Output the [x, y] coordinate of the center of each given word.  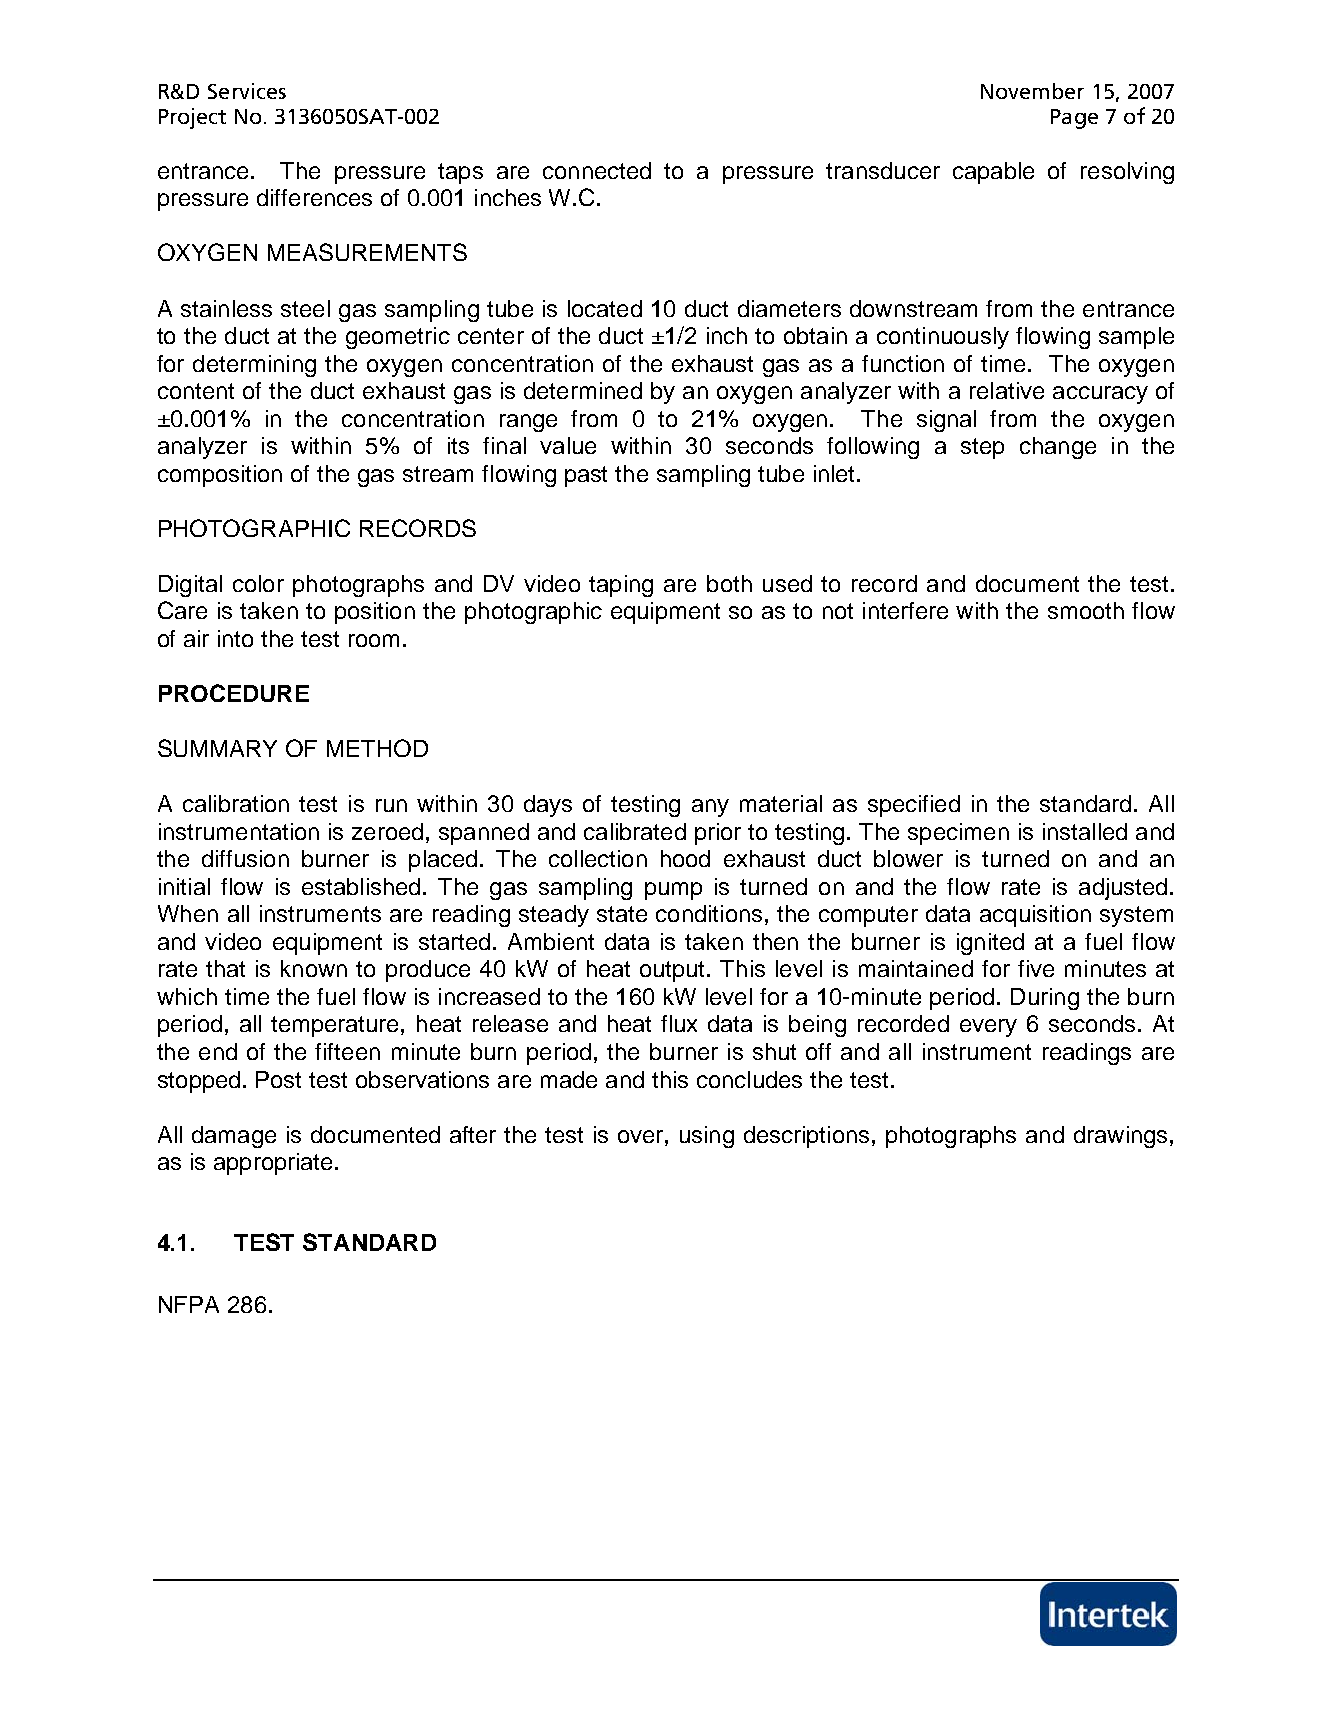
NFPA [189, 1304]
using [707, 1137]
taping [621, 586]
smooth [1086, 610]
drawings [1120, 1137]
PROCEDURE [234, 693]
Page [1074, 119]
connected [597, 170]
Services [247, 91]
